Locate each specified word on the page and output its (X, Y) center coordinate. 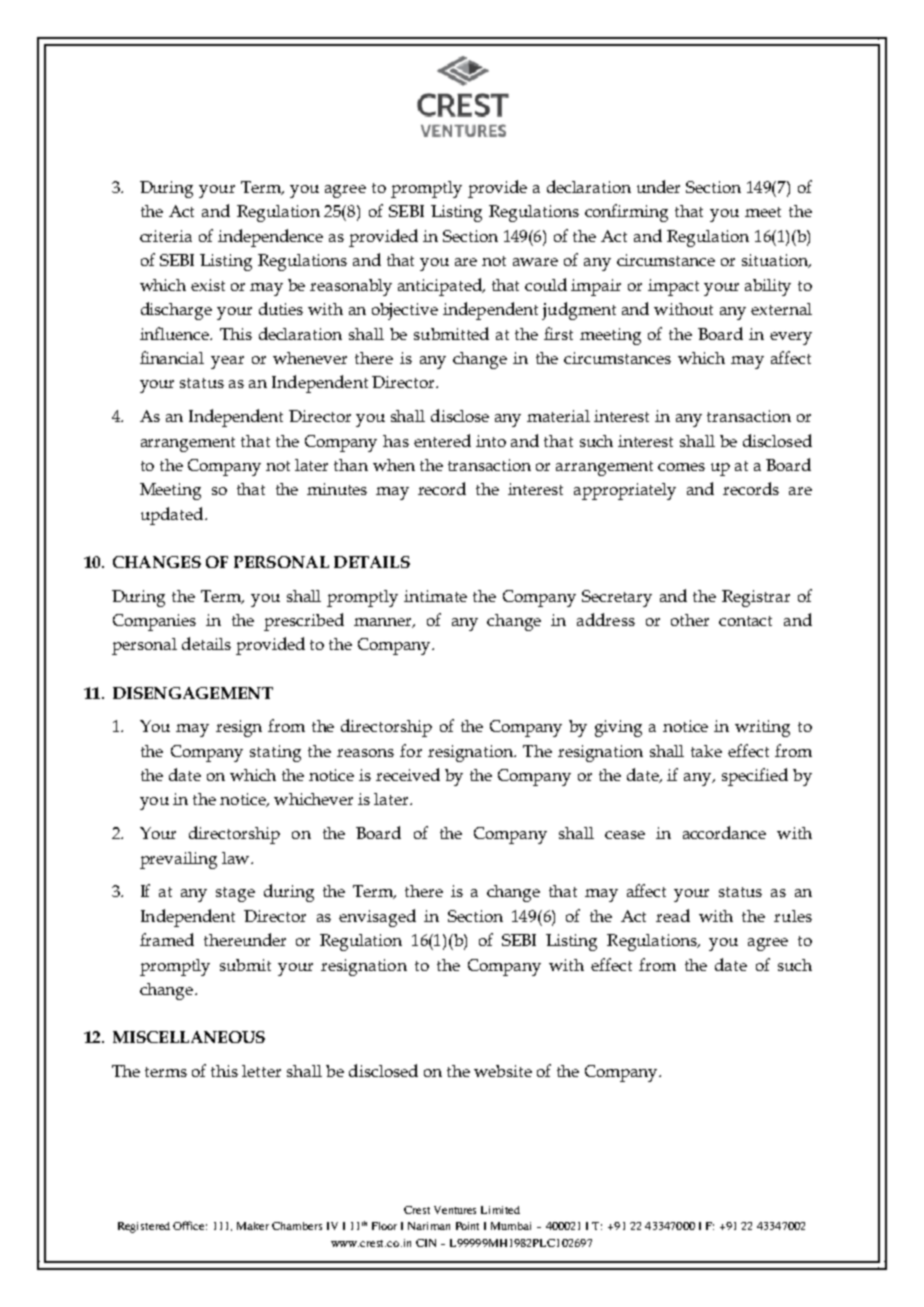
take (706, 751)
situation (776, 261)
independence (270, 238)
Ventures (455, 1210)
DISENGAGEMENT (193, 693)
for (411, 750)
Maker (253, 1226)
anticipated (441, 287)
